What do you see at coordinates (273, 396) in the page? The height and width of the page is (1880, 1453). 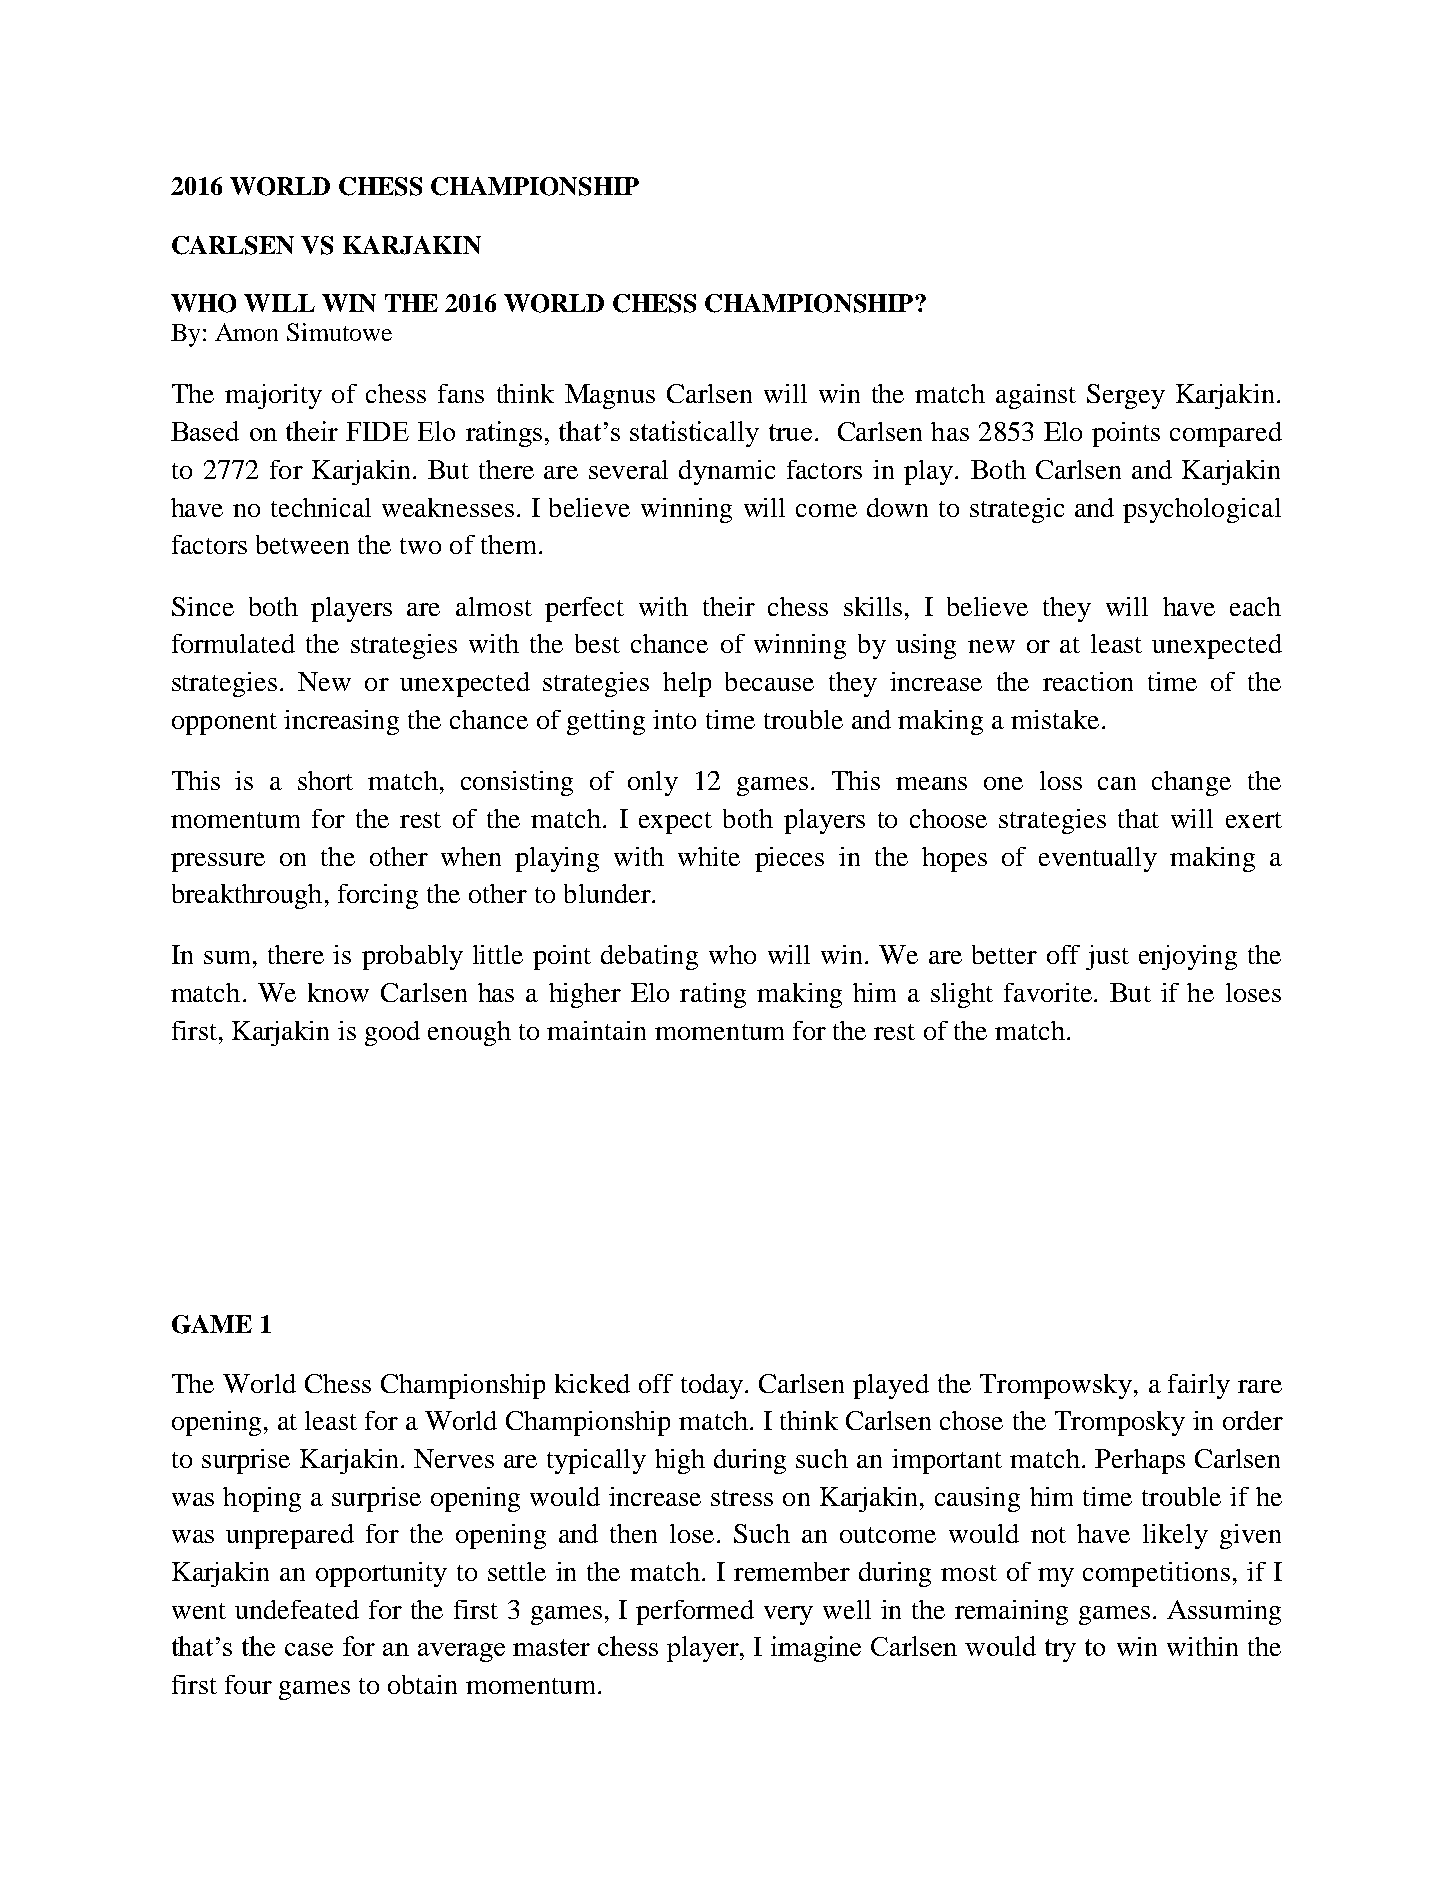 I see `majority` at bounding box center [273, 396].
